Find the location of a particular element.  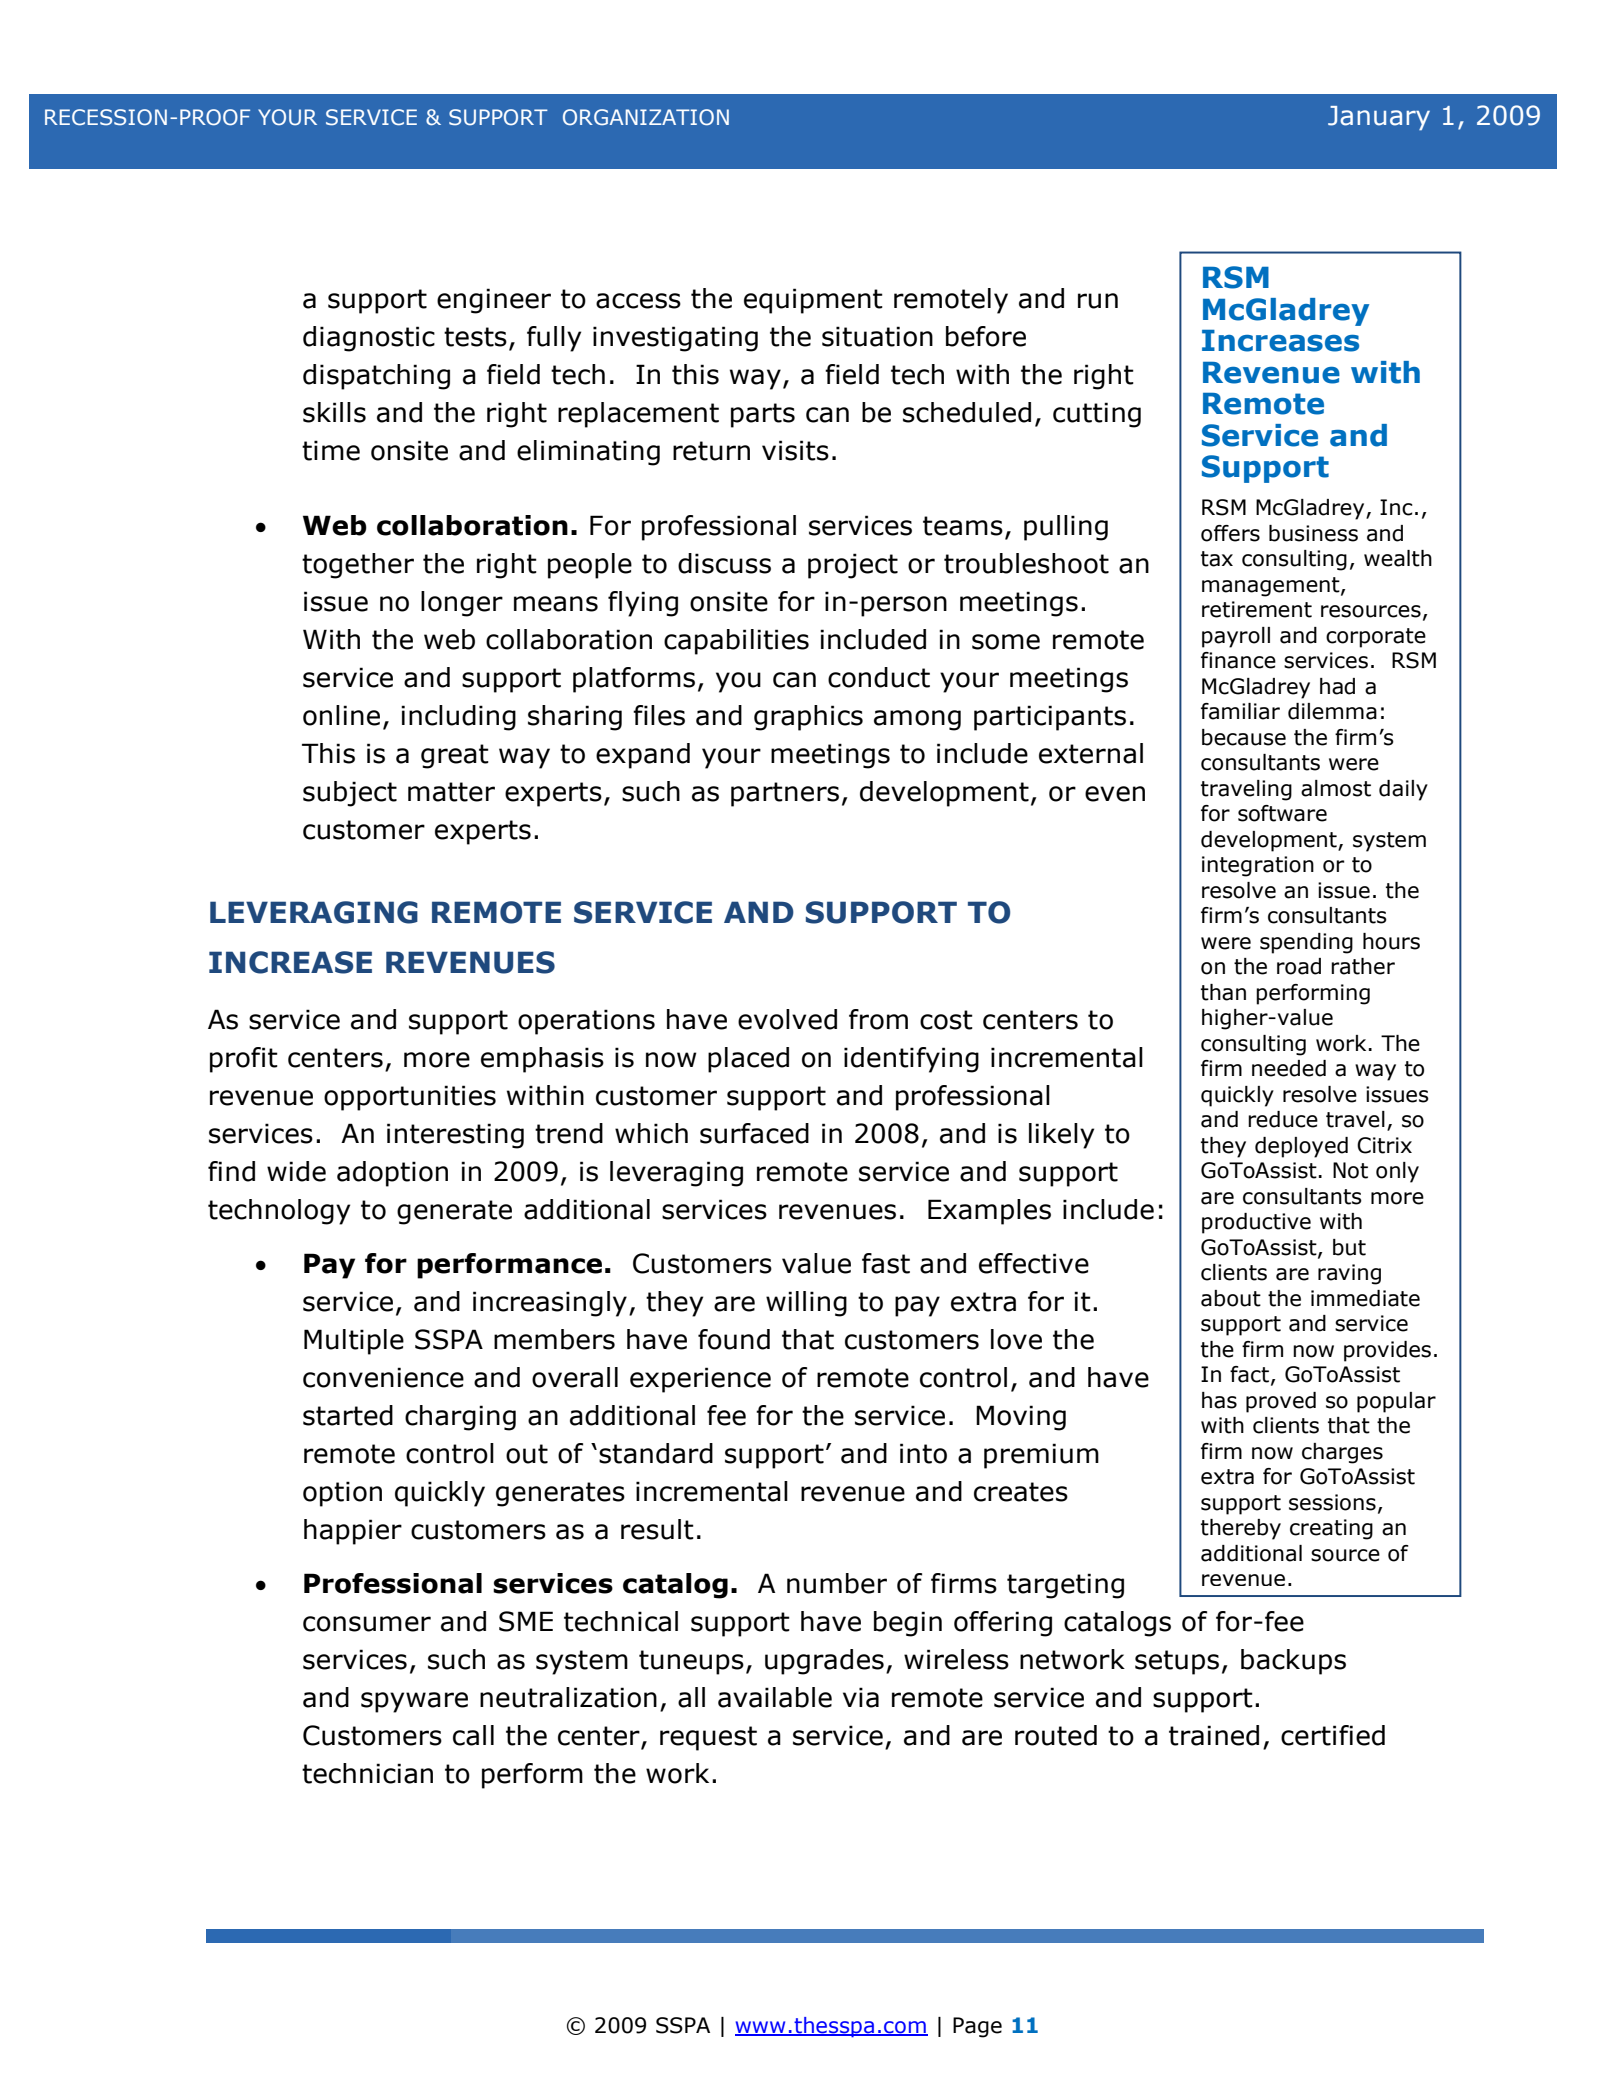

call is located at coordinates (473, 1735).
